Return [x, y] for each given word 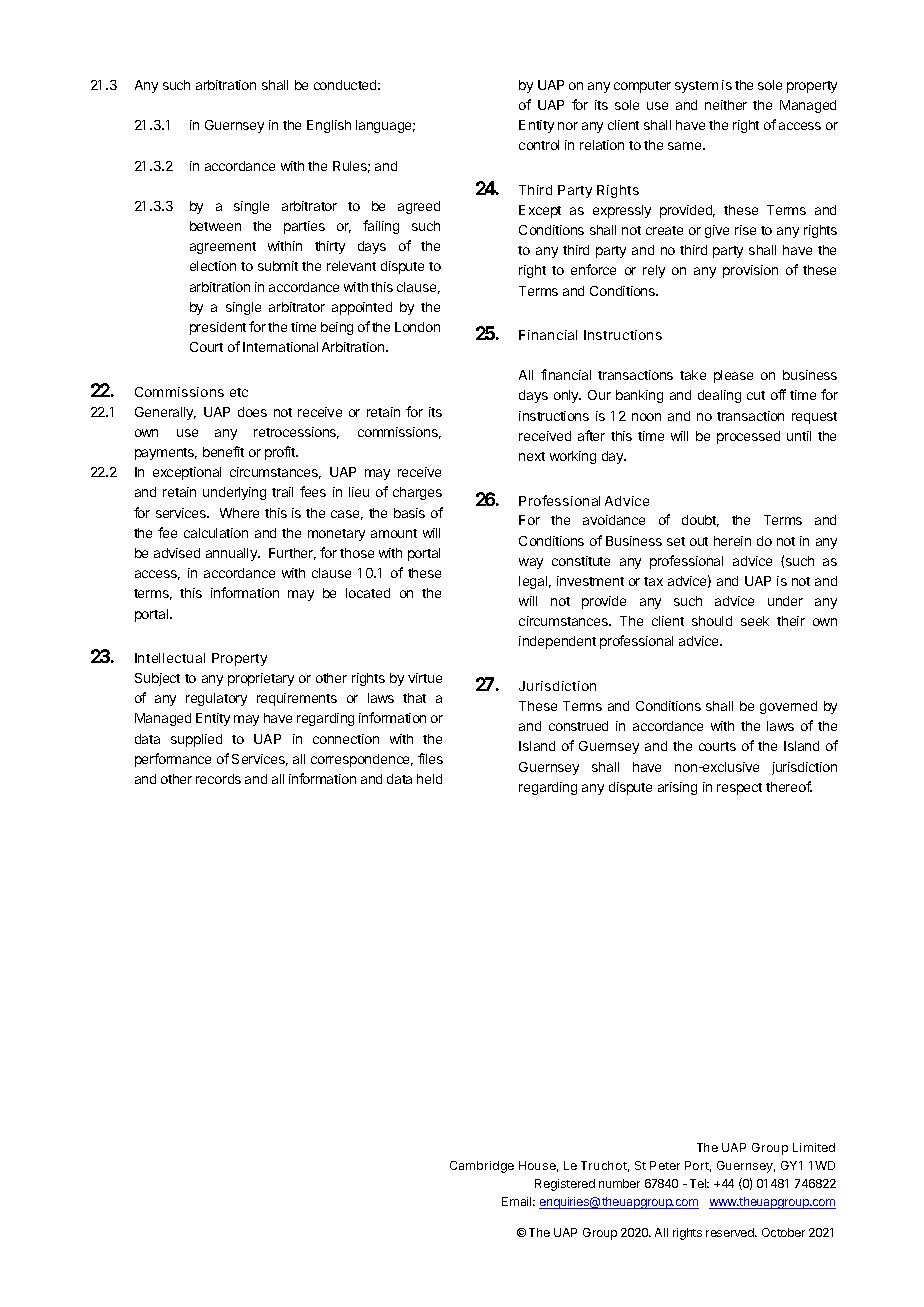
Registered [565, 1185]
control [539, 145]
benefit [223, 451]
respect [739, 789]
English [329, 126]
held [429, 779]
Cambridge [482, 1167]
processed [748, 437]
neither [726, 105]
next [532, 456]
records [218, 779]
